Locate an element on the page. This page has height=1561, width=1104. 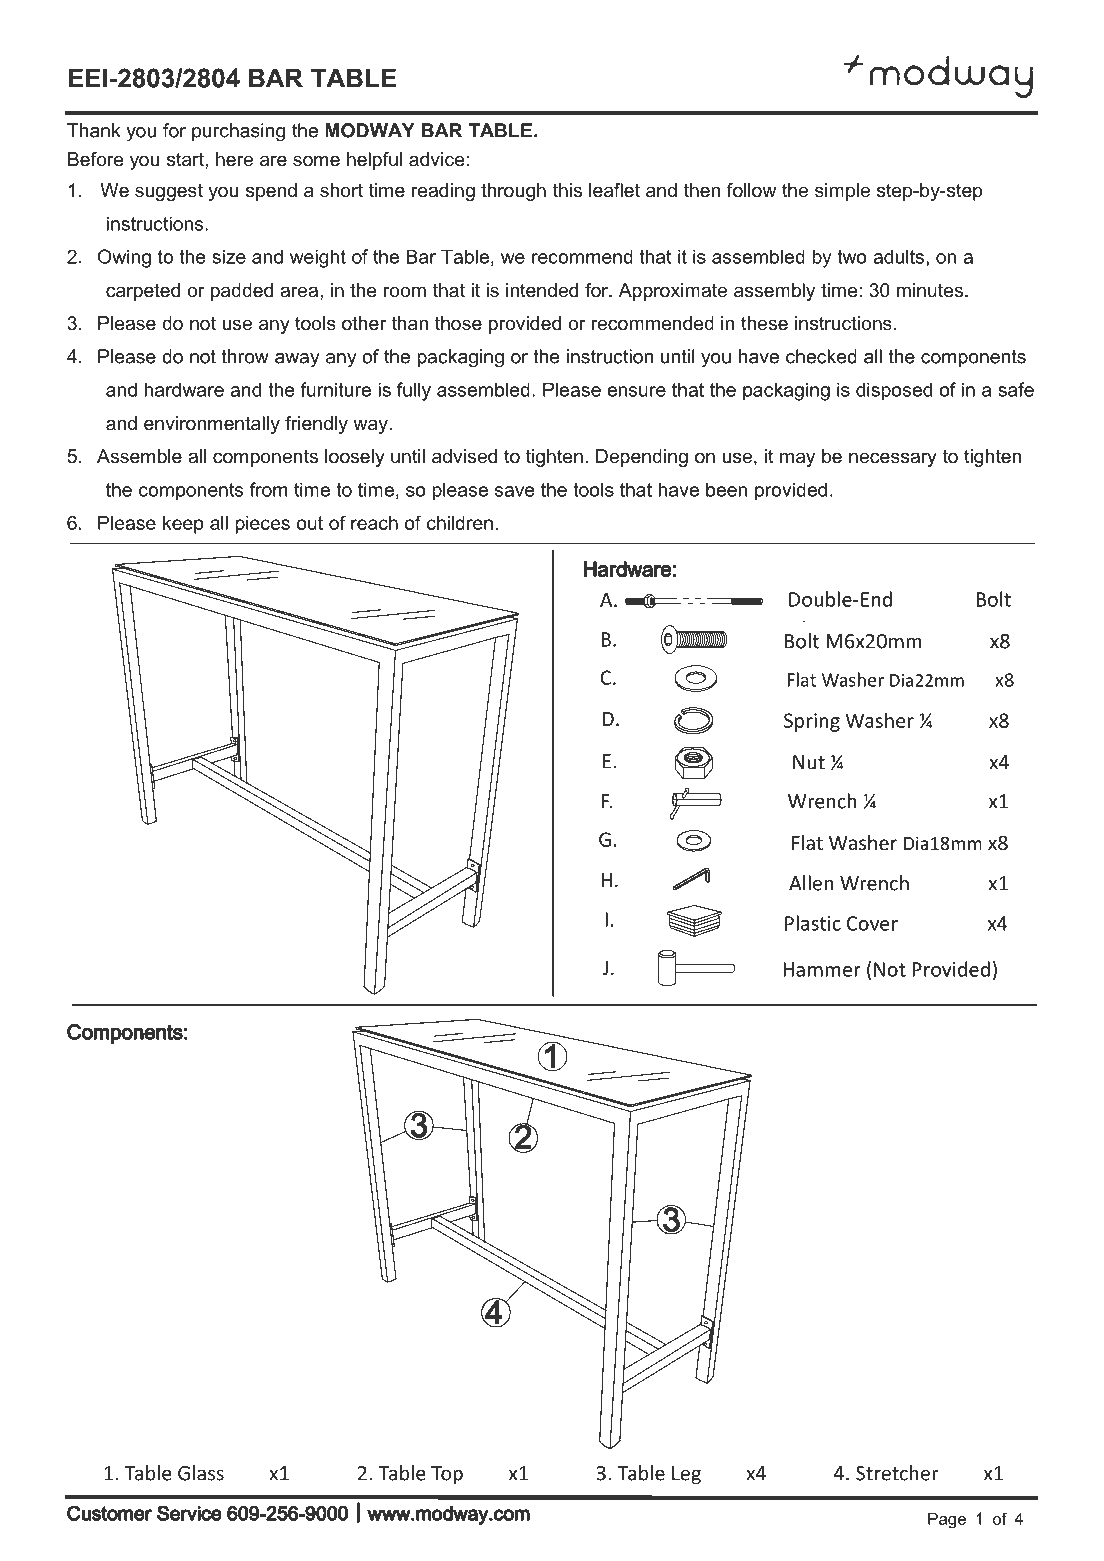
Spring is located at coordinates (812, 722).
